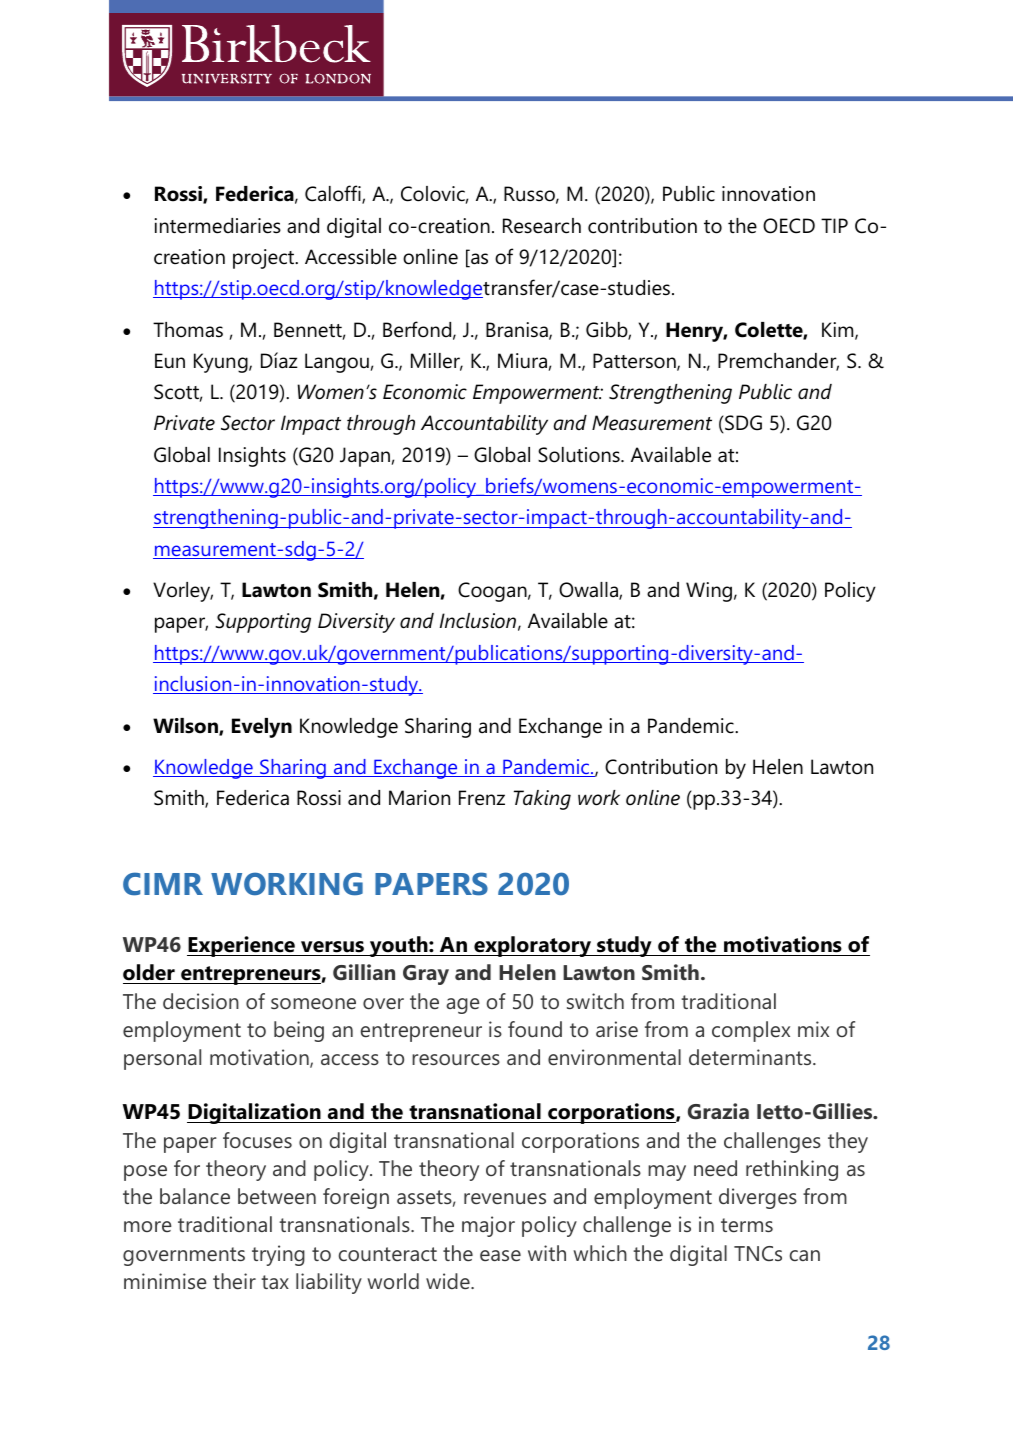 The image size is (1013, 1434). What do you see at coordinates (234, 1281) in the page?
I see `their` at bounding box center [234, 1281].
